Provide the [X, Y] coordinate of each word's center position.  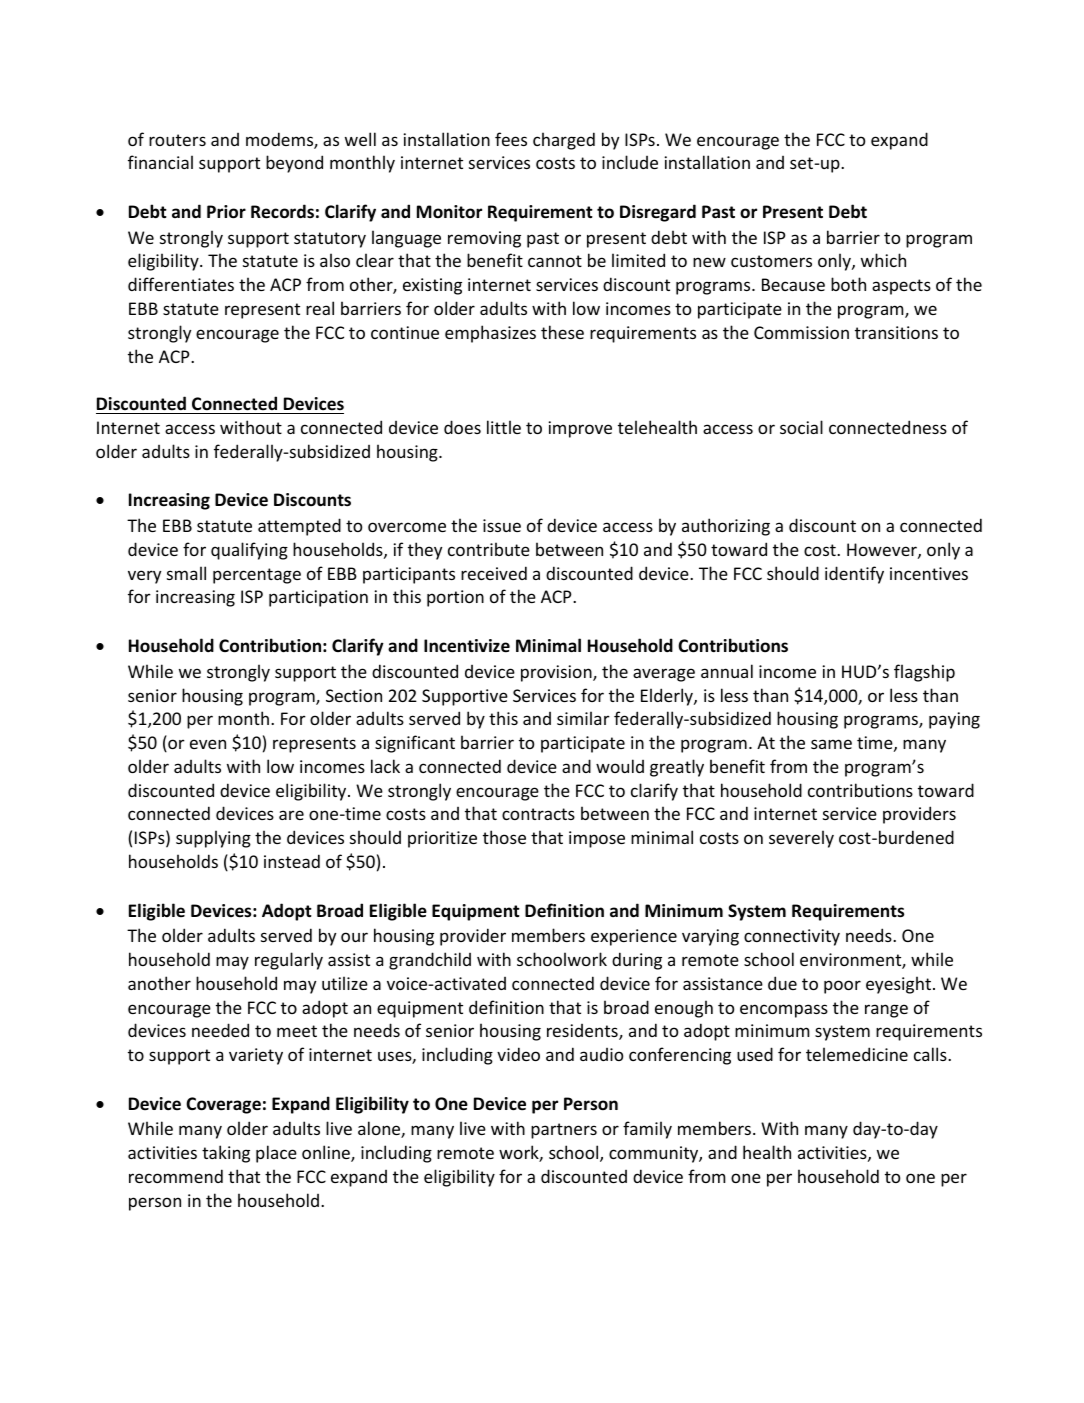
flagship [924, 673]
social [801, 427]
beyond [294, 164]
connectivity [792, 937]
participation [318, 598]
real [320, 308]
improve [580, 429]
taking [226, 1154]
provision [557, 673]
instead [292, 861]
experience [634, 937]
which [883, 260]
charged [564, 141]
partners [564, 1131]
